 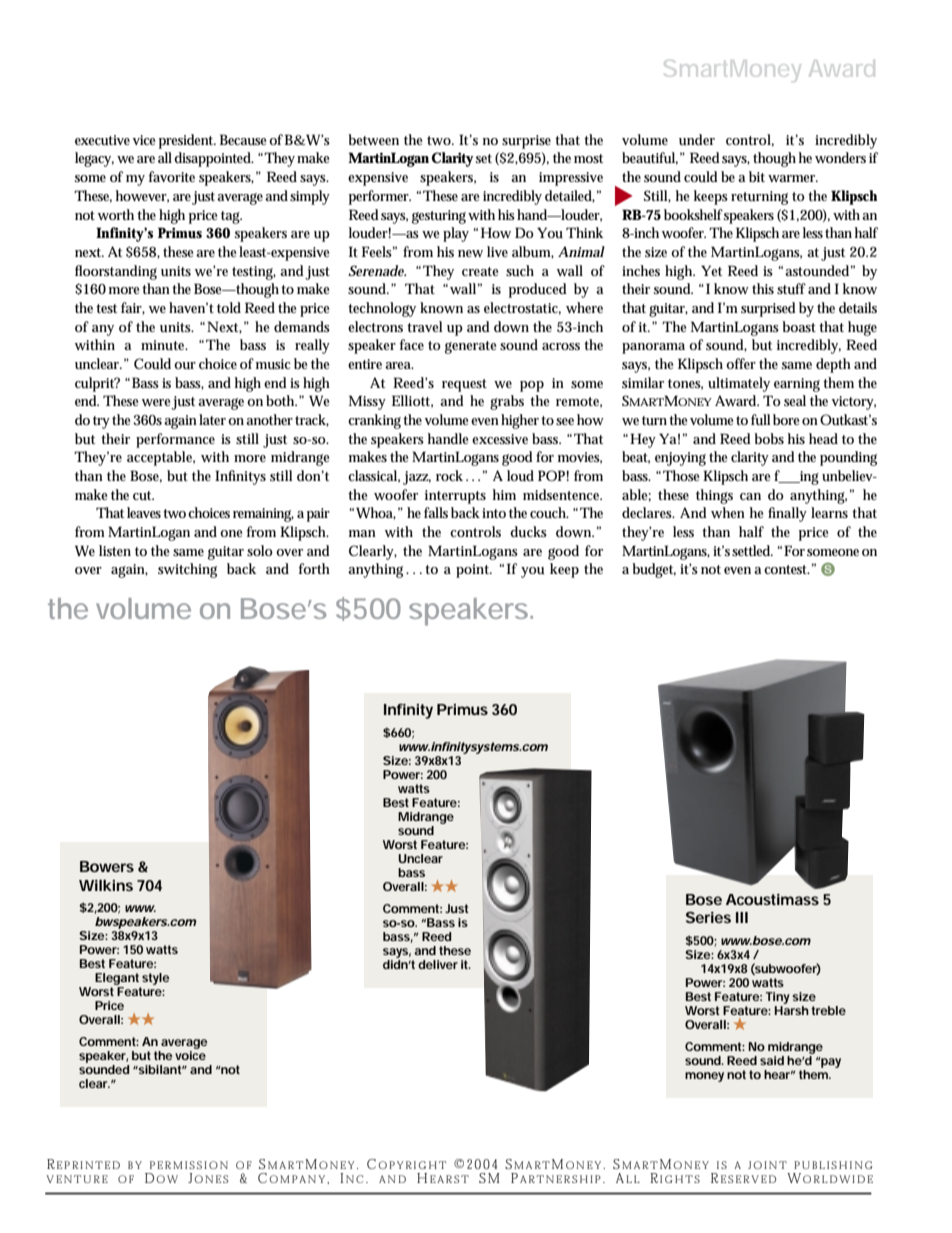 What do you see at coordinates (708, 917) in the page?
I see `Series` at bounding box center [708, 917].
